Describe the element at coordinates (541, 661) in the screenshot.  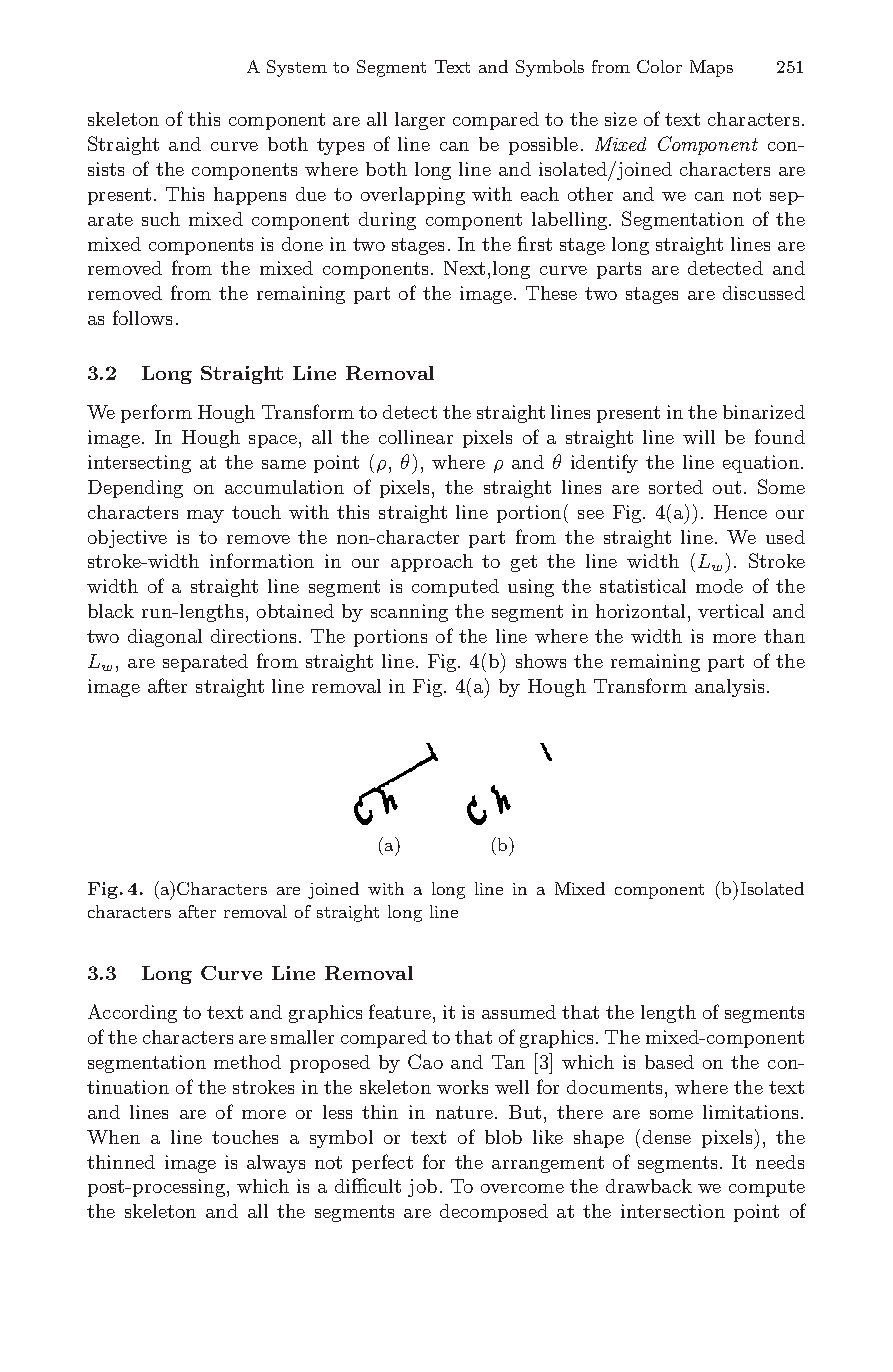
I see `shows` at that location.
